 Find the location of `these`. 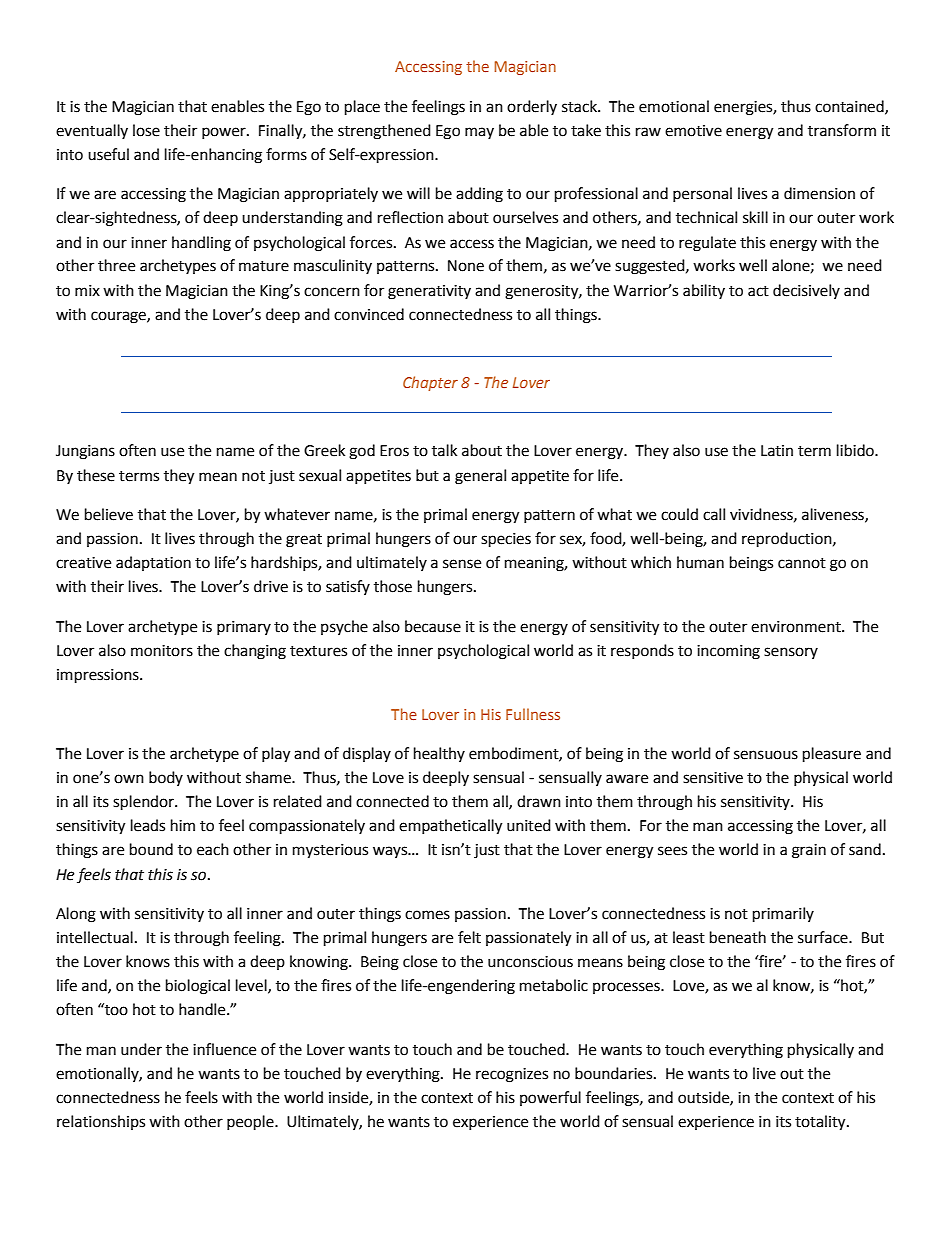

these is located at coordinates (96, 475).
